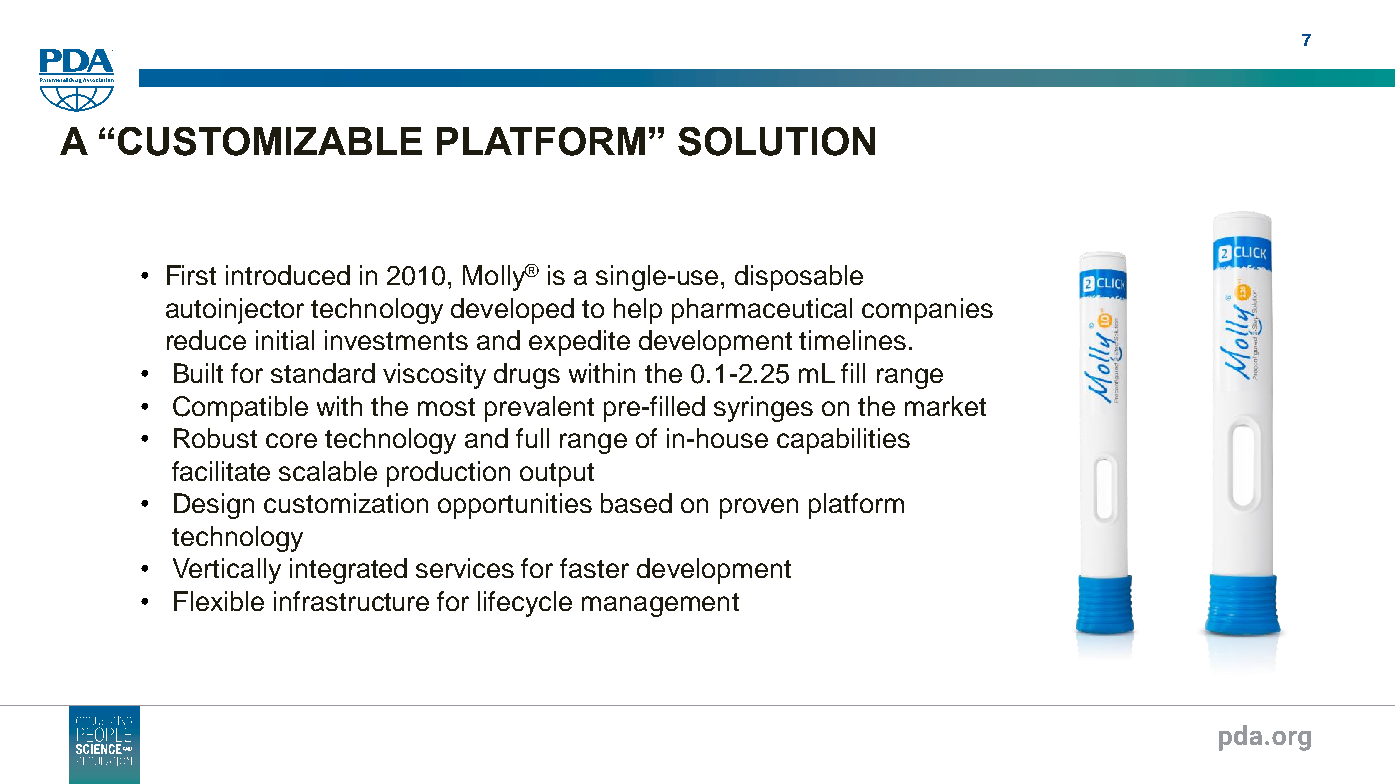 This page has height=784, width=1395. I want to click on CUSTOMIZABLE, so click(270, 141).
